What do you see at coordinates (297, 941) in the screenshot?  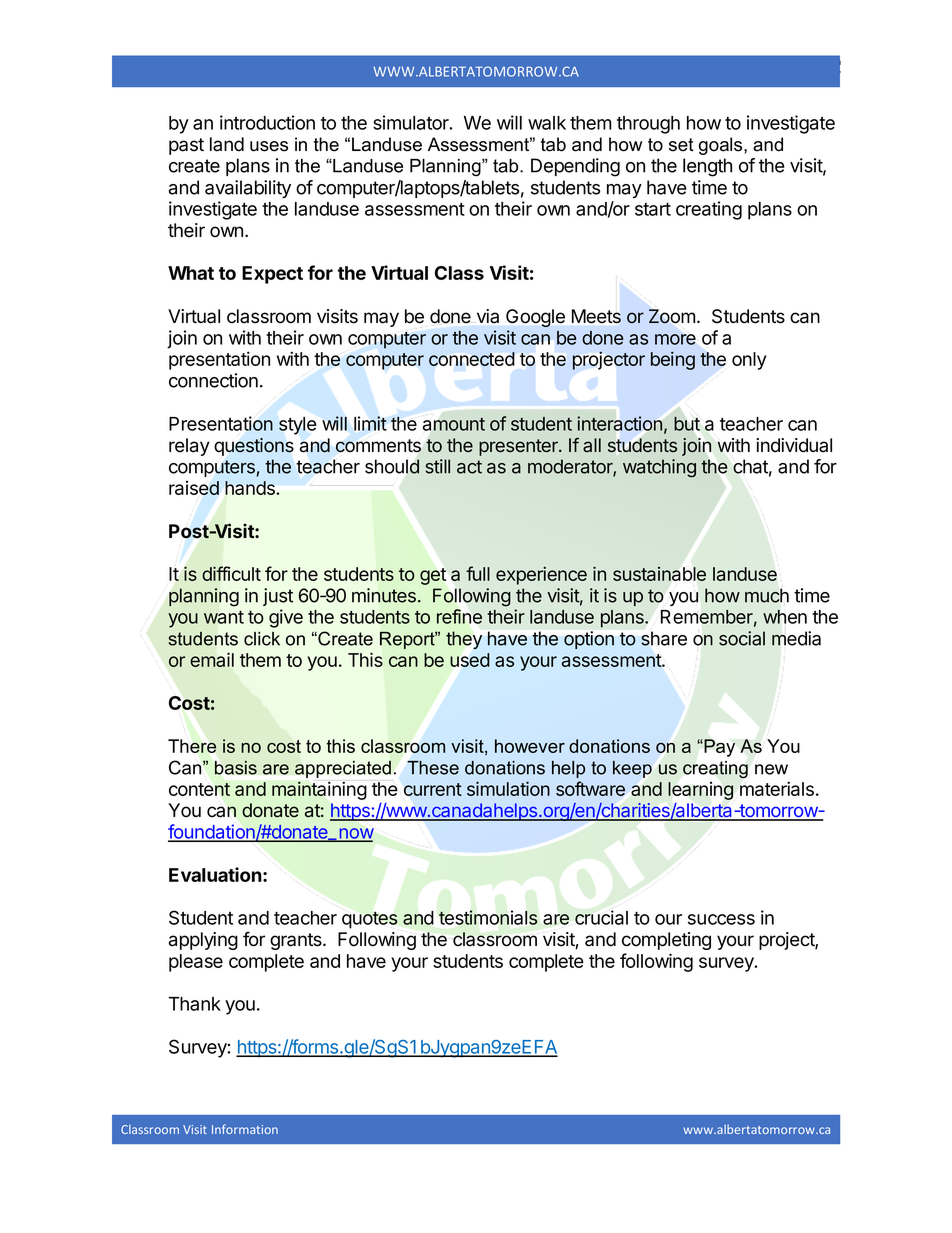 I see `grants` at bounding box center [297, 941].
